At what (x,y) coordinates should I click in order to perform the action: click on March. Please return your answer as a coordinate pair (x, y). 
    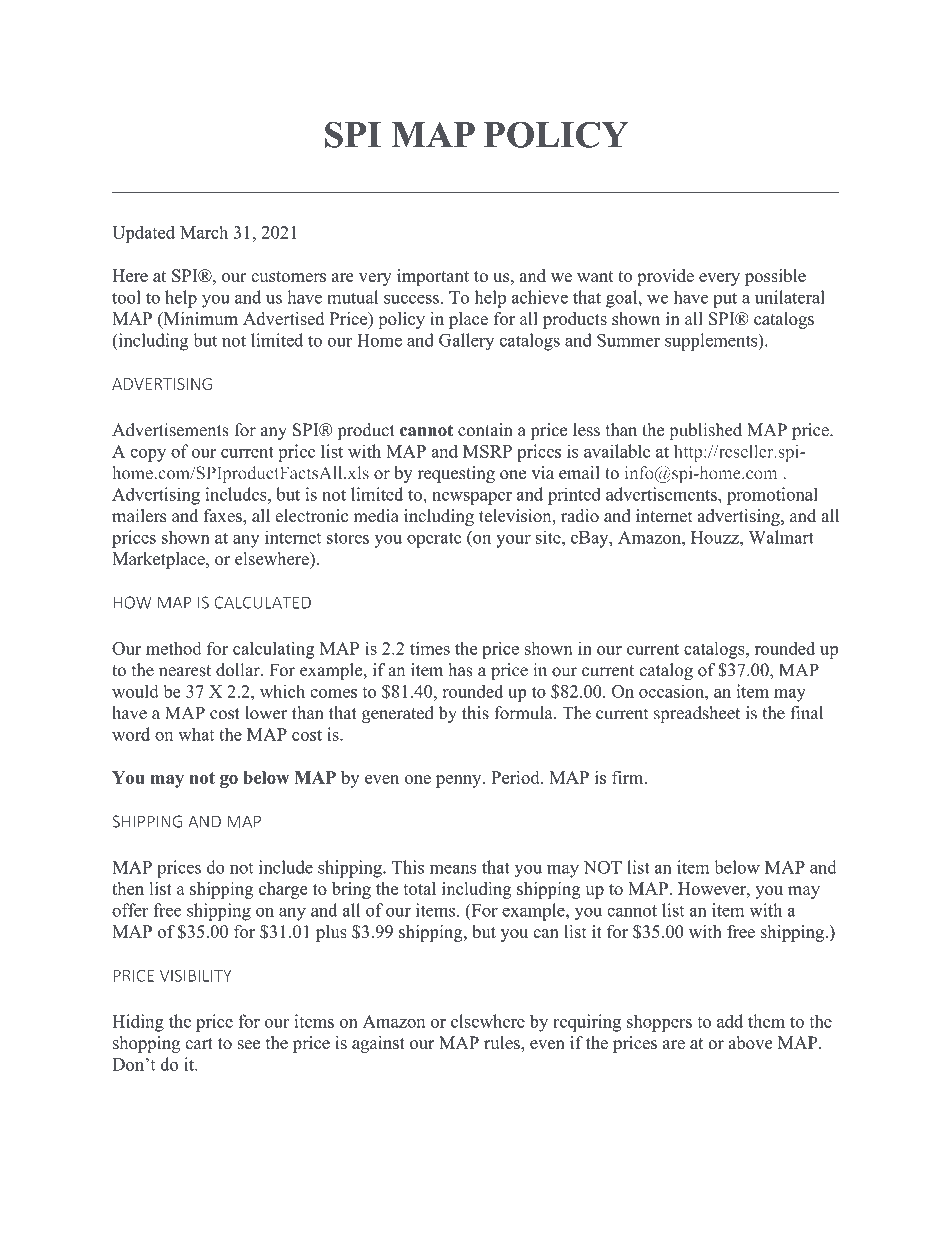
    Looking at the image, I should click on (204, 232).
